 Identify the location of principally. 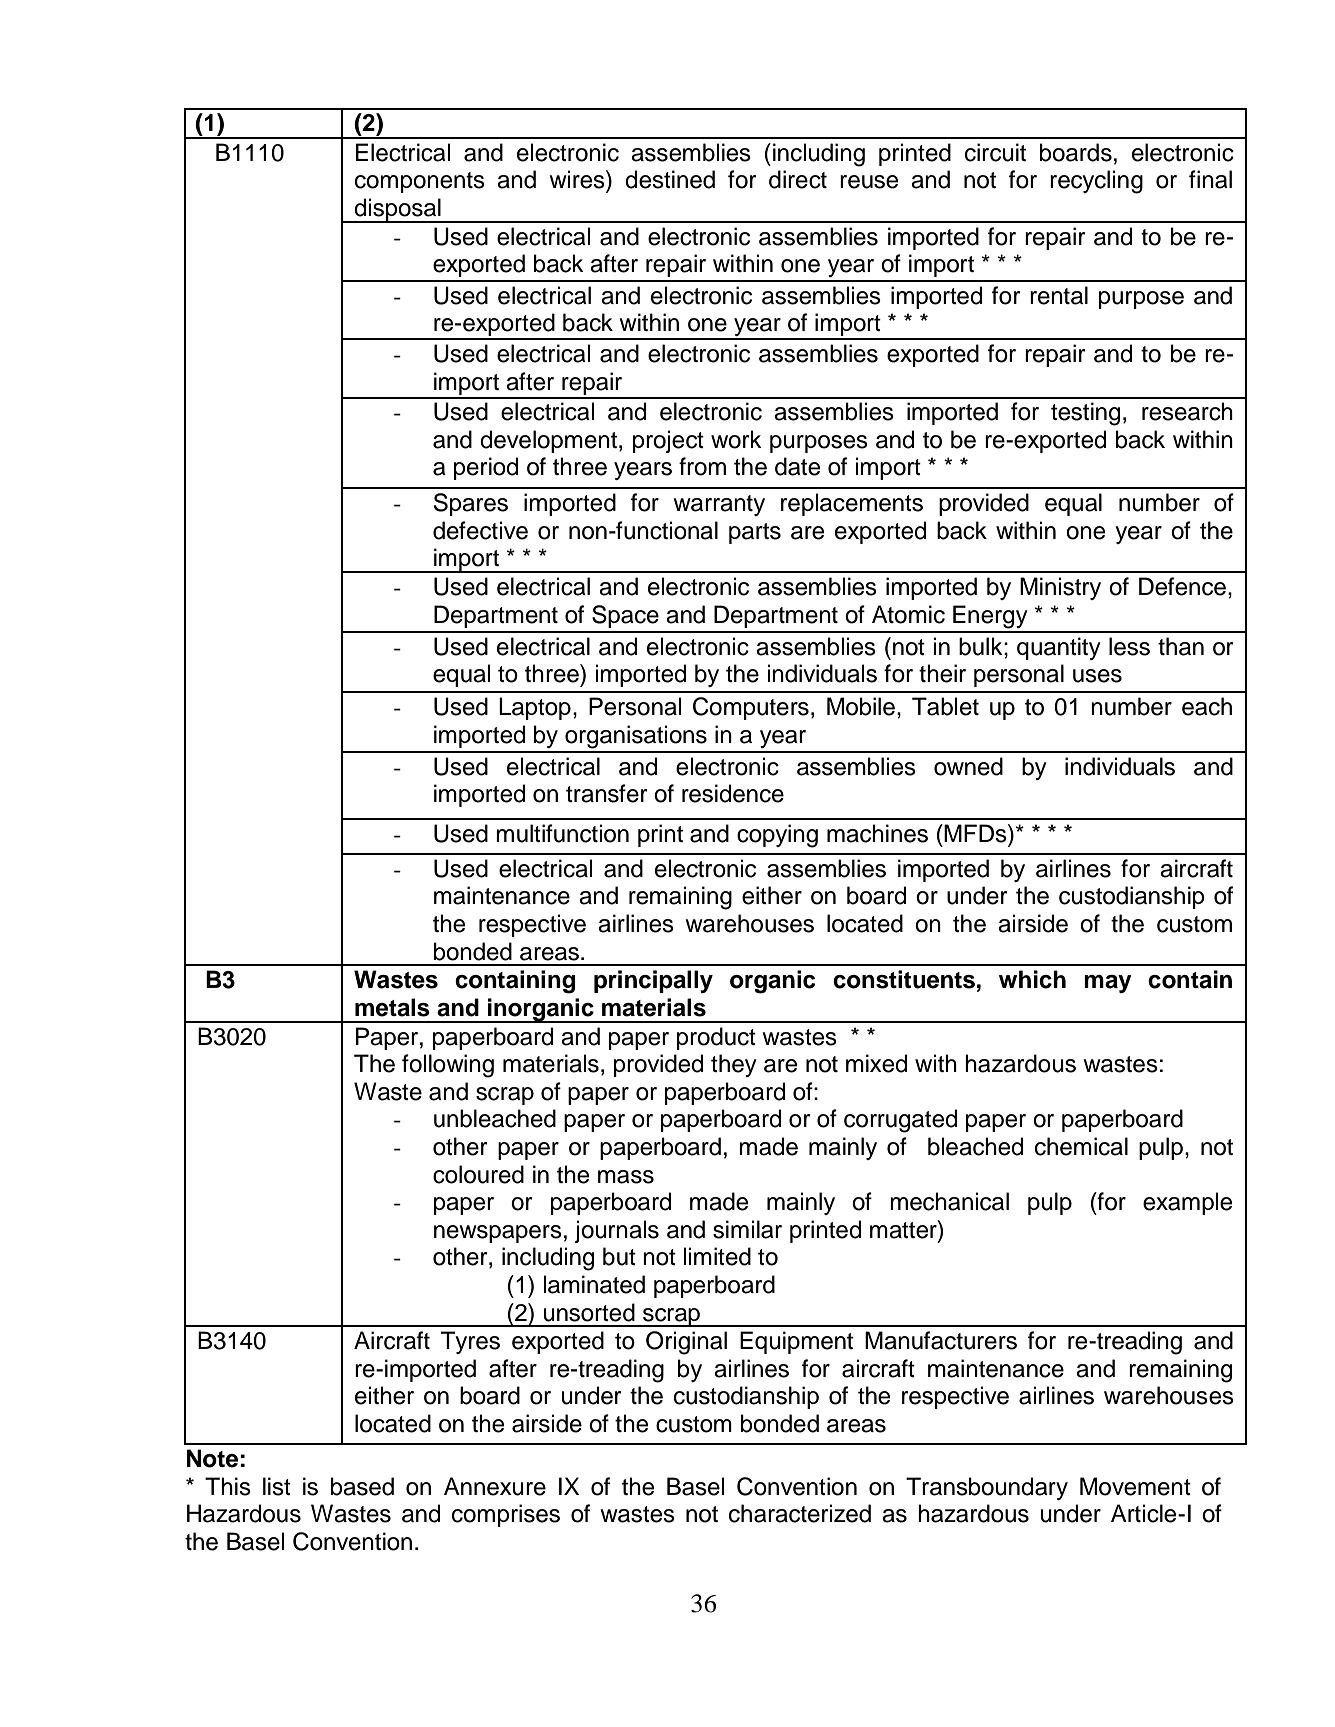
(653, 981).
